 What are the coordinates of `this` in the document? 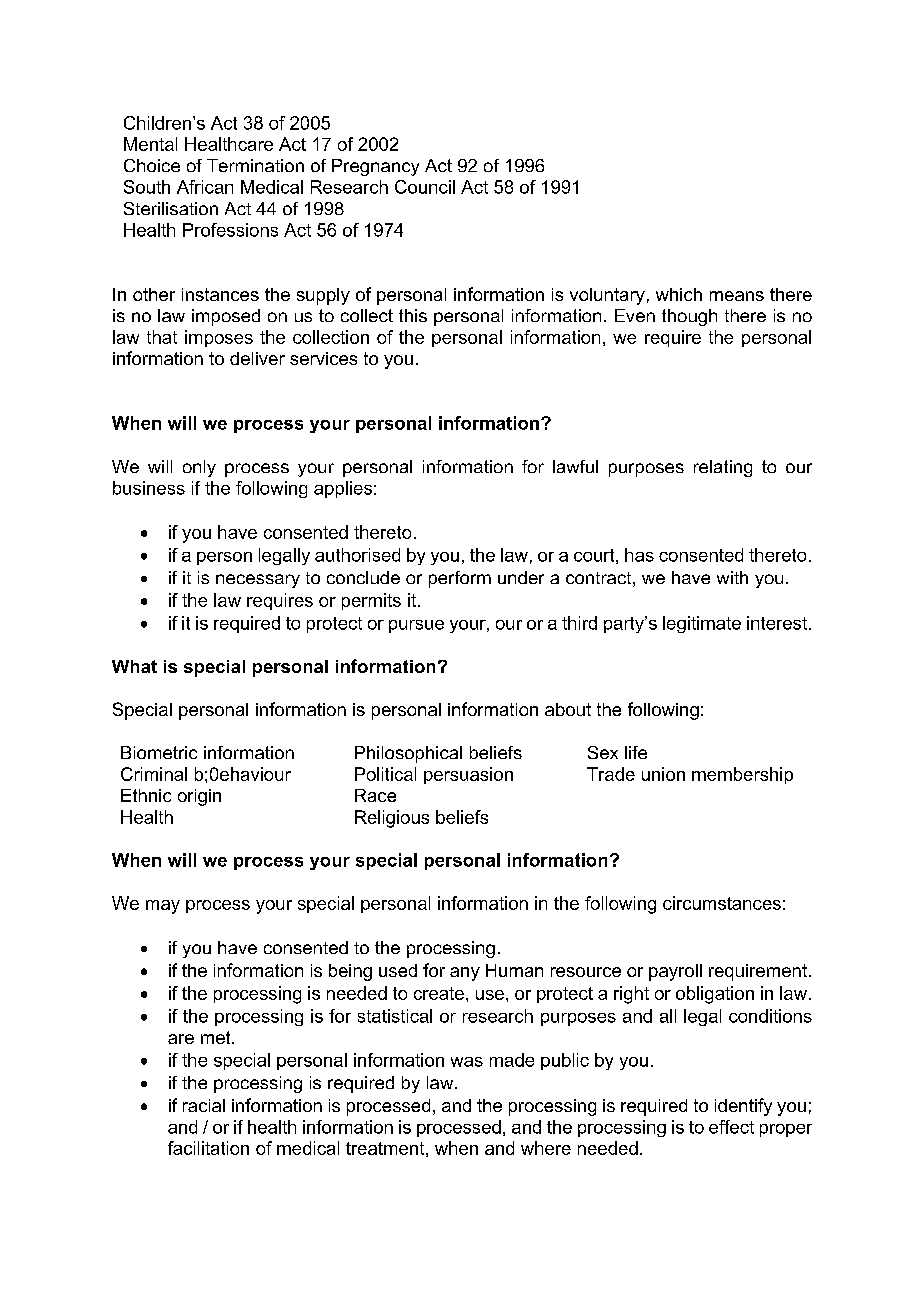 It's located at (413, 315).
